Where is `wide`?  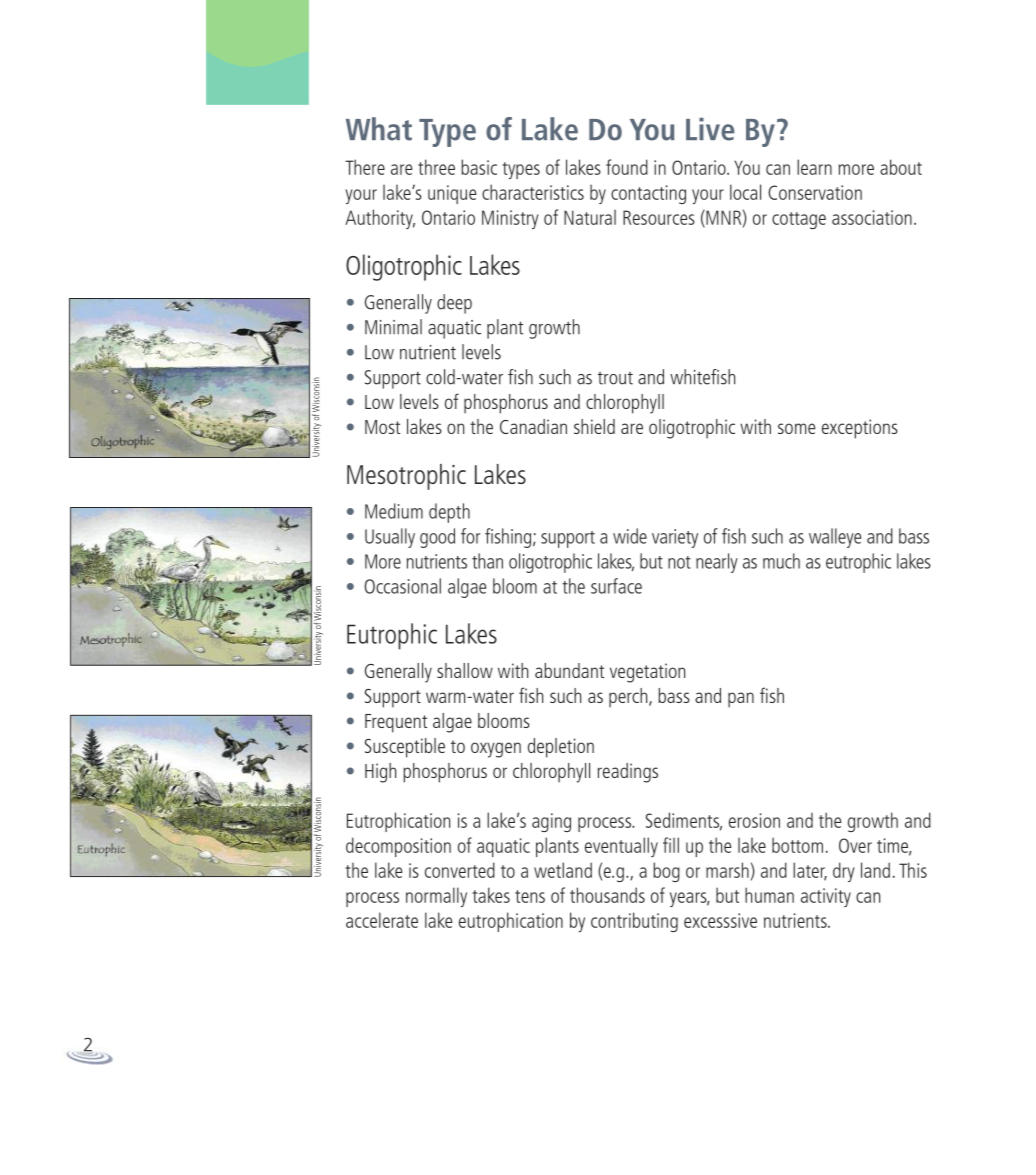 wide is located at coordinates (630, 536).
